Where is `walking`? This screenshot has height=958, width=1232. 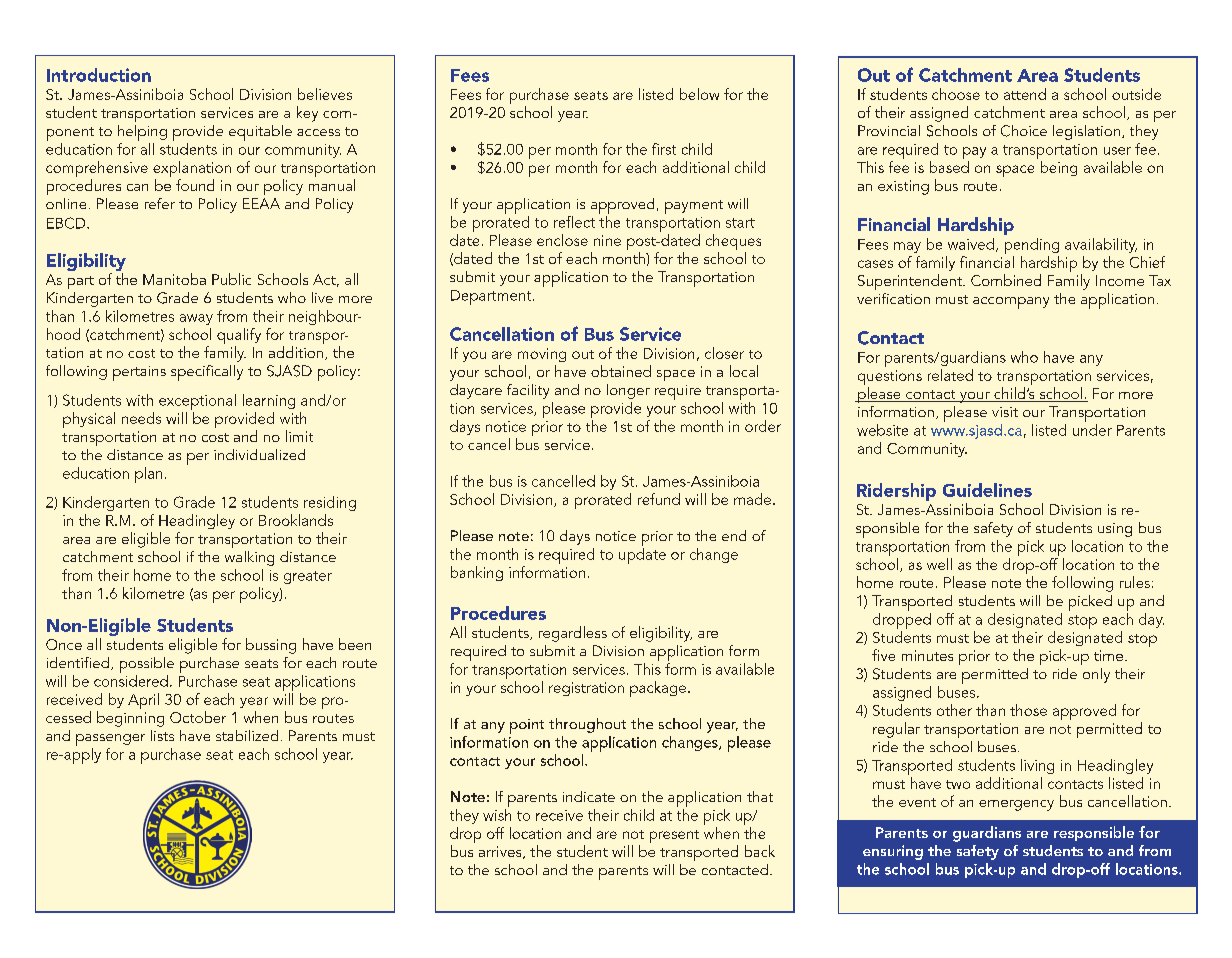 walking is located at coordinates (249, 558).
